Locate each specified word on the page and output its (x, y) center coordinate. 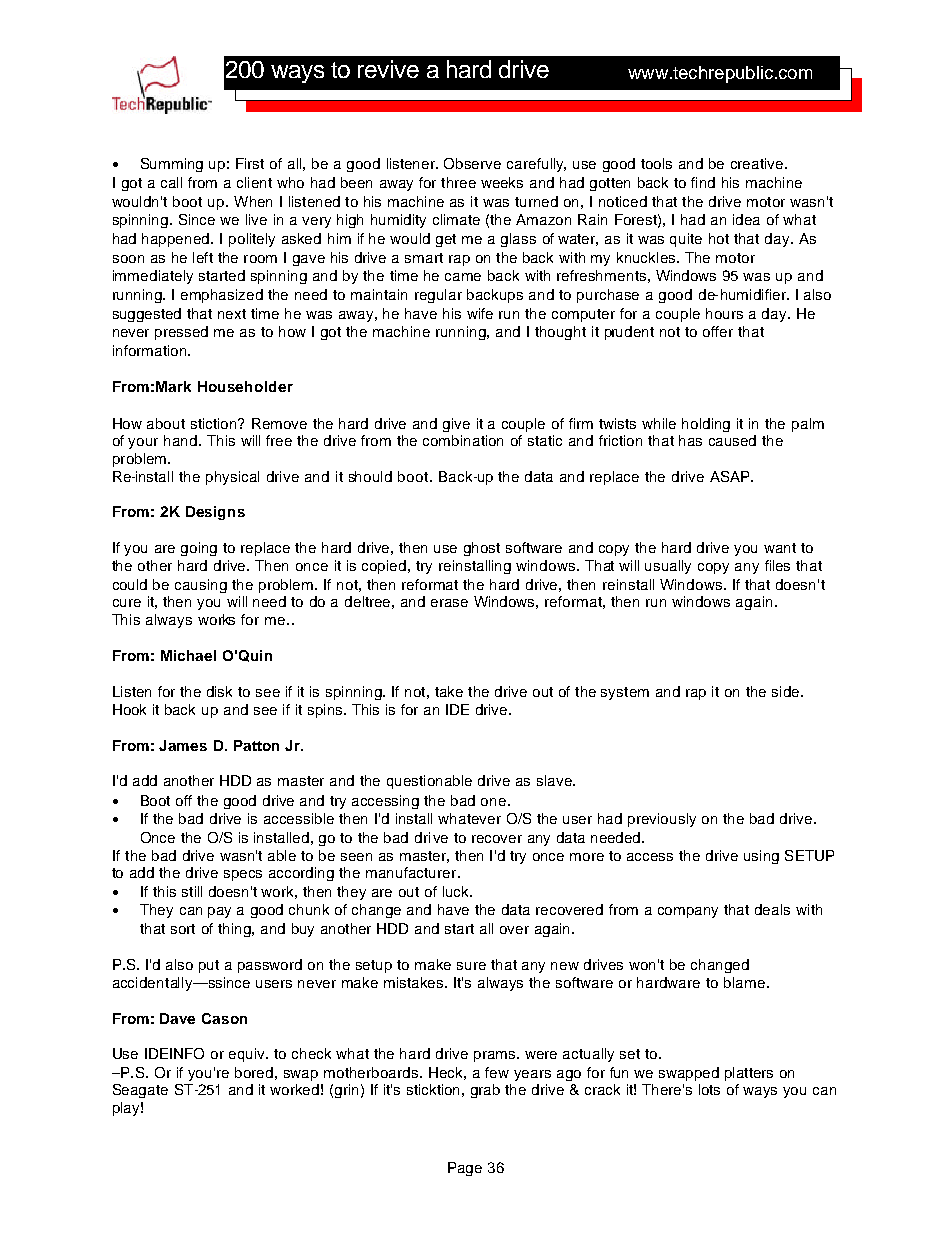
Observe (472, 163)
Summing (172, 165)
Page (465, 1169)
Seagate (140, 1091)
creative (758, 163)
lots (709, 1089)
